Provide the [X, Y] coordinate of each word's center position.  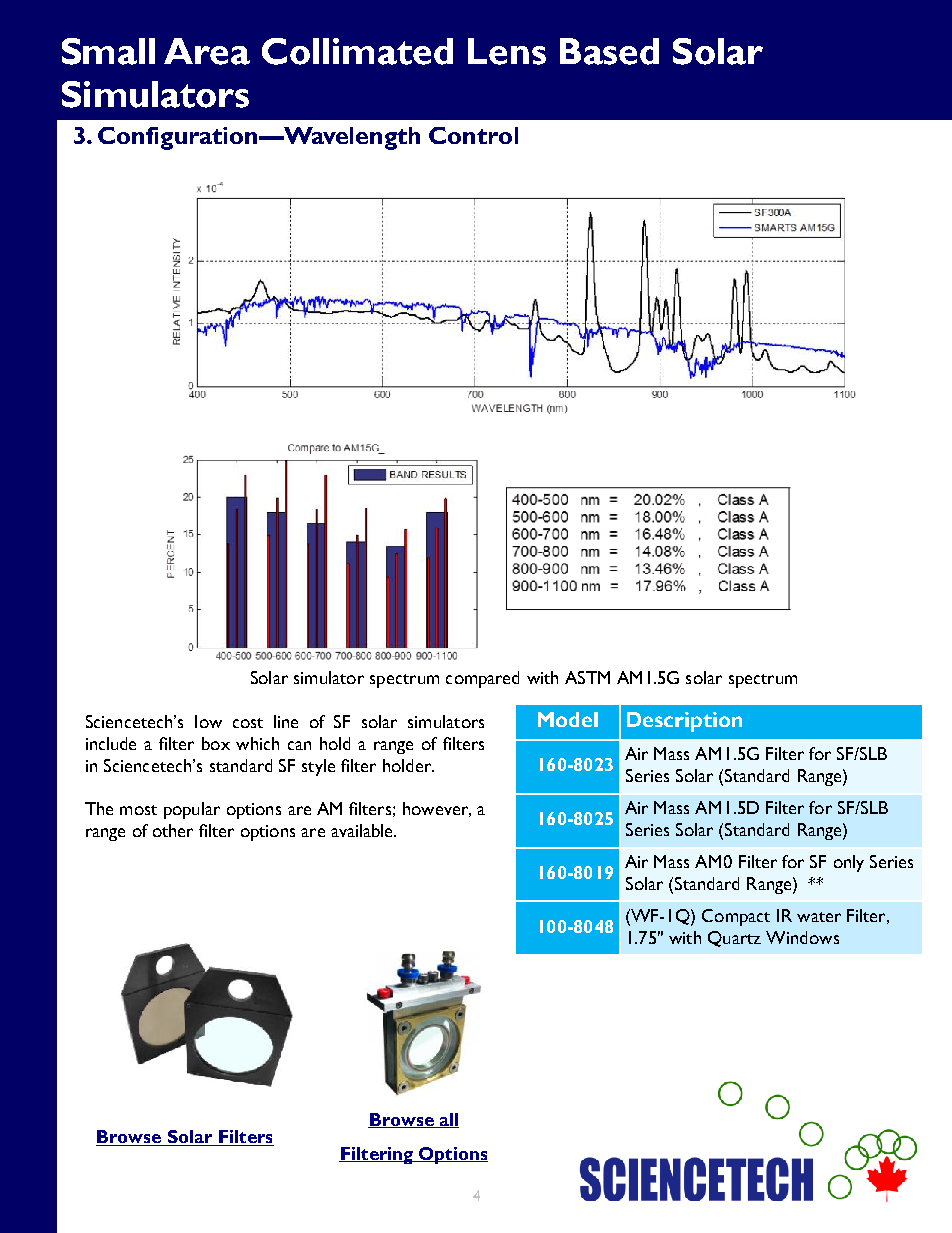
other [173, 830]
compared [482, 679]
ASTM [587, 677]
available [363, 830]
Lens [507, 51]
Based [609, 51]
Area [207, 51]
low [208, 721]
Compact [736, 917]
